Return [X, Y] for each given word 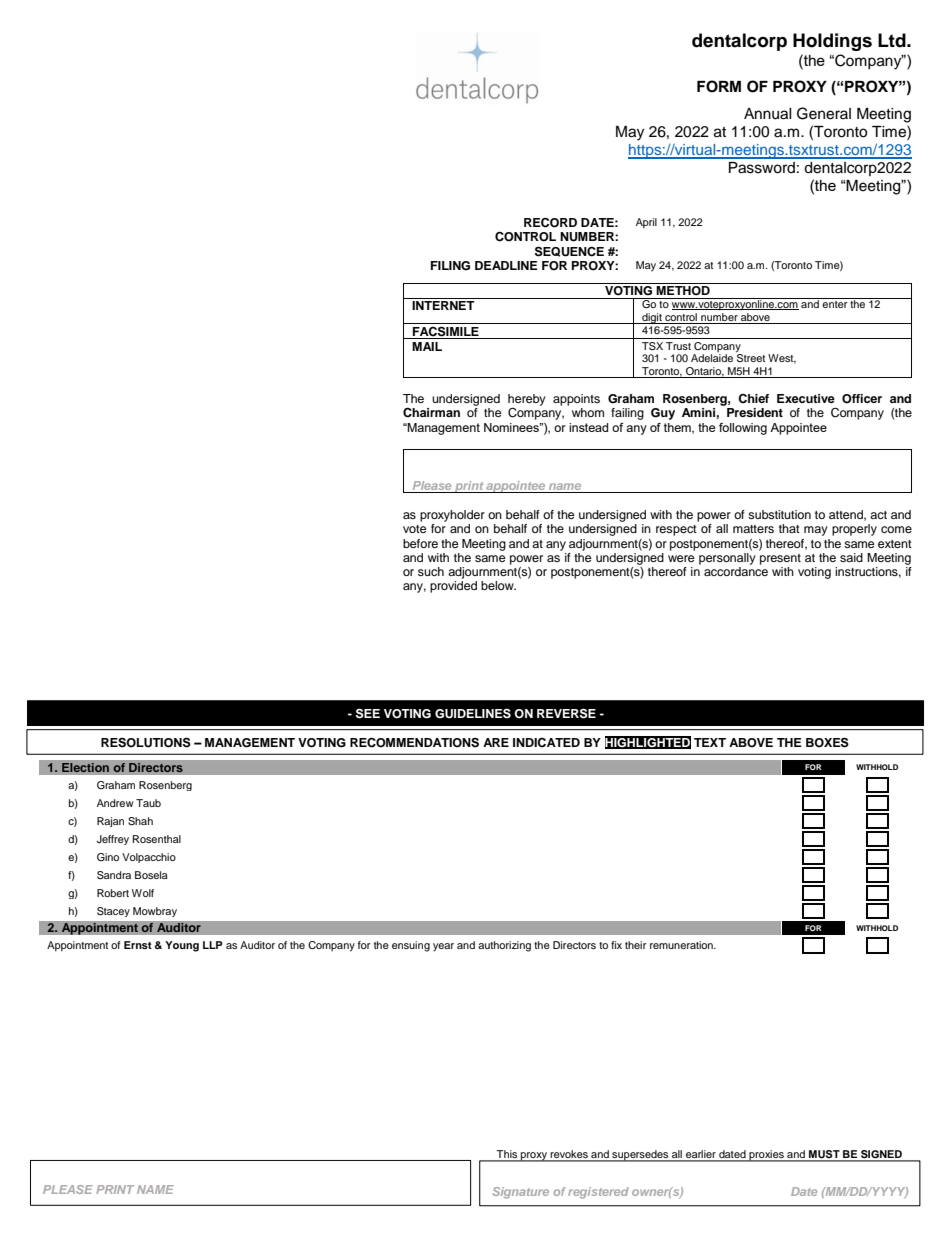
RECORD [550, 223]
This [507, 1155]
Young [182, 946]
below [498, 585]
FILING [450, 266]
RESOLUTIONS [146, 742]
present [780, 559]
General [824, 113]
